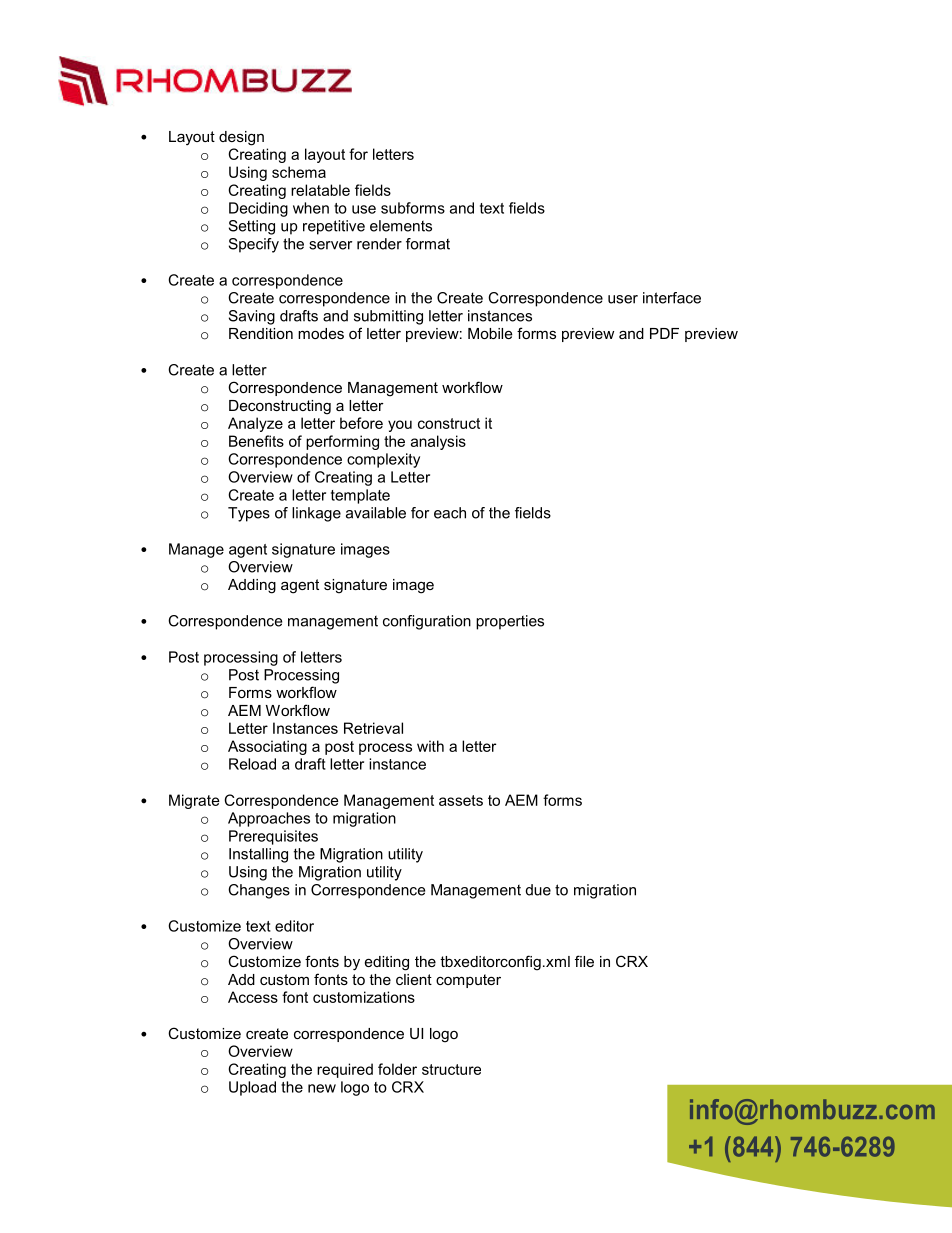 Image resolution: width=952 pixels, height=1233 pixels. Describe the element at coordinates (510, 622) in the screenshot. I see `properties` at that location.
